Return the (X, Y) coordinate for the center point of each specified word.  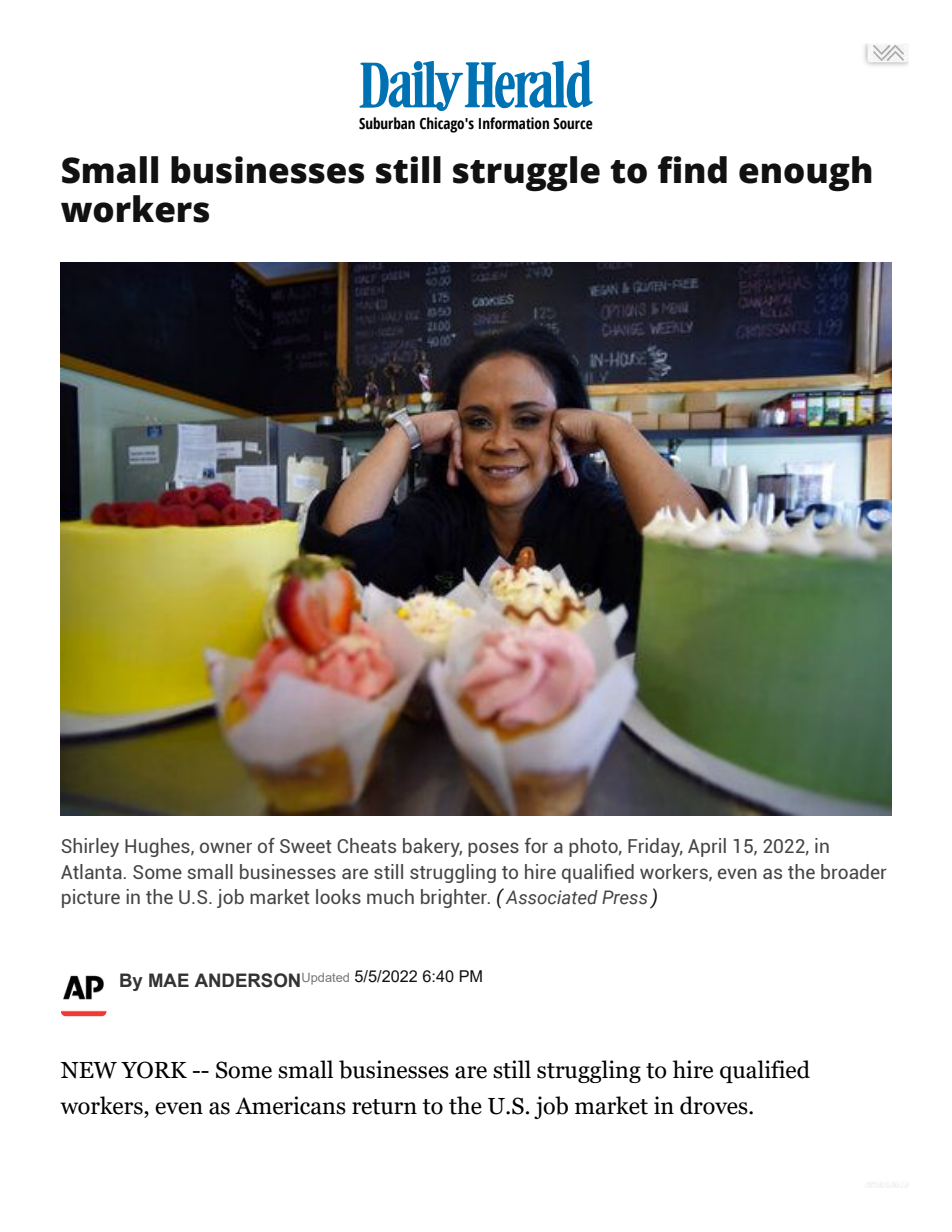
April (707, 847)
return (384, 1107)
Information (514, 123)
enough (805, 174)
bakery (432, 847)
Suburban (387, 123)
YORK (154, 1070)
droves (715, 1105)
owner (226, 847)
